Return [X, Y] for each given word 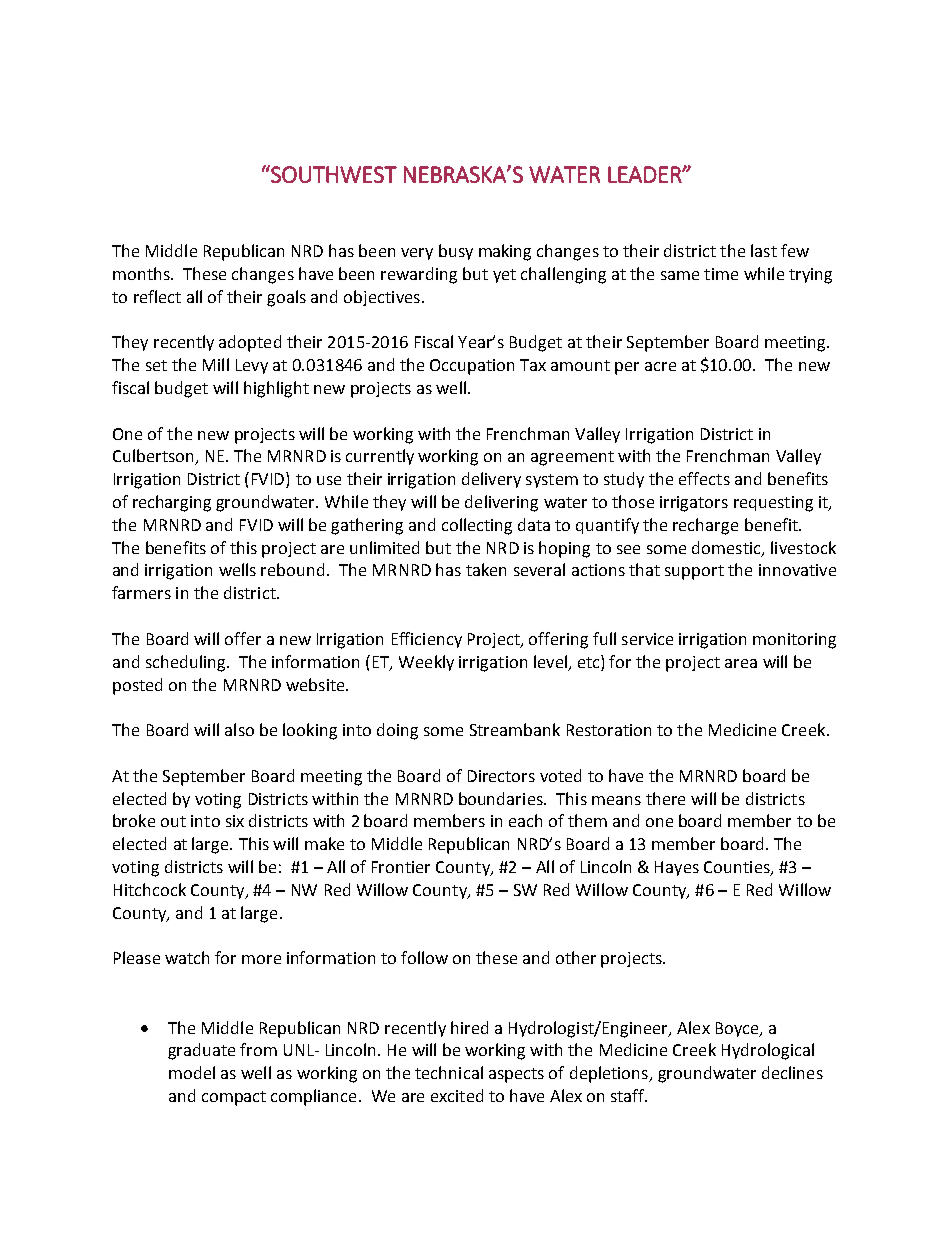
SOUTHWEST [333, 174]
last [764, 250]
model [192, 1072]
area [741, 663]
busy [456, 252]
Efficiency [427, 640]
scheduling [187, 663]
